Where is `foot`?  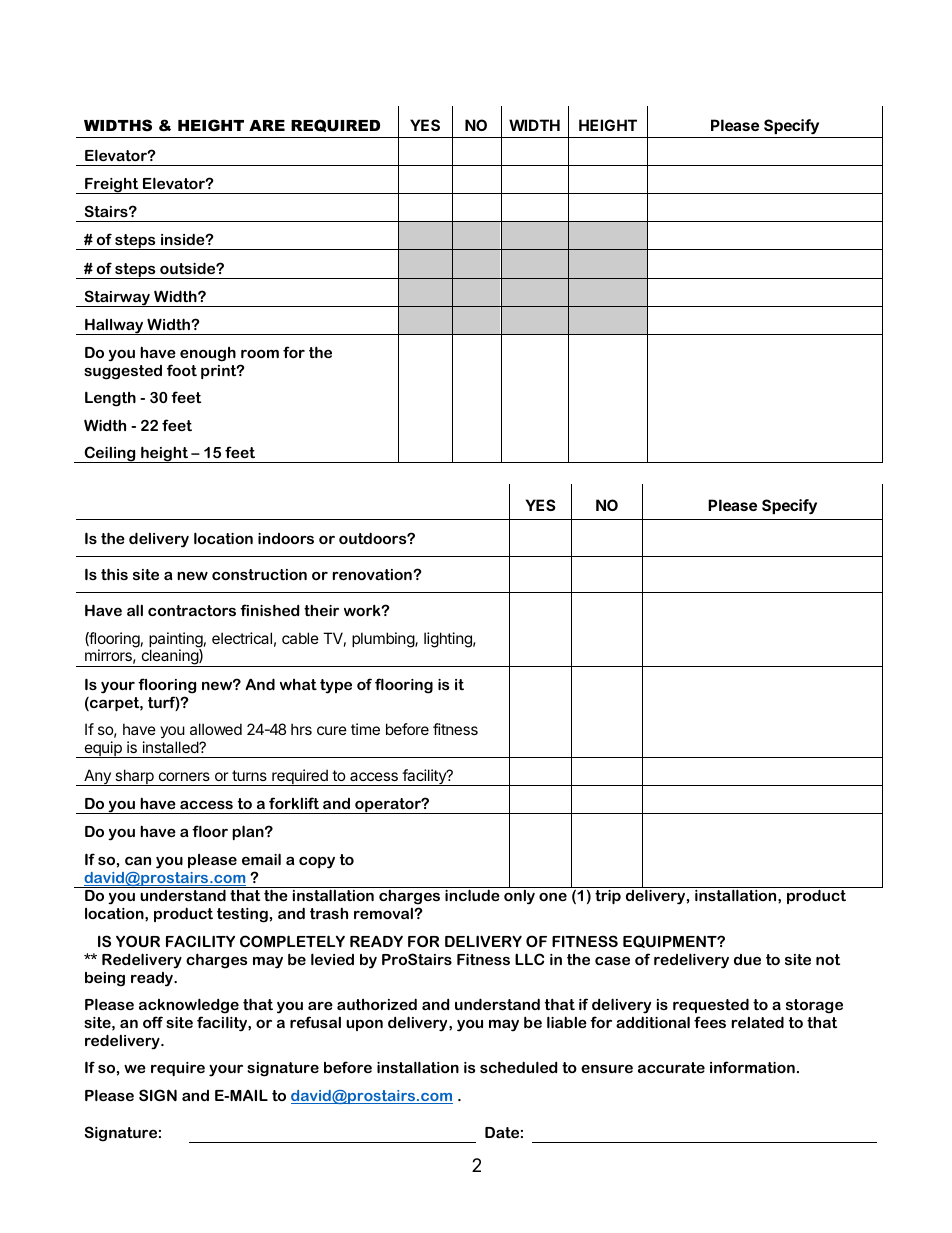 foot is located at coordinates (182, 370).
